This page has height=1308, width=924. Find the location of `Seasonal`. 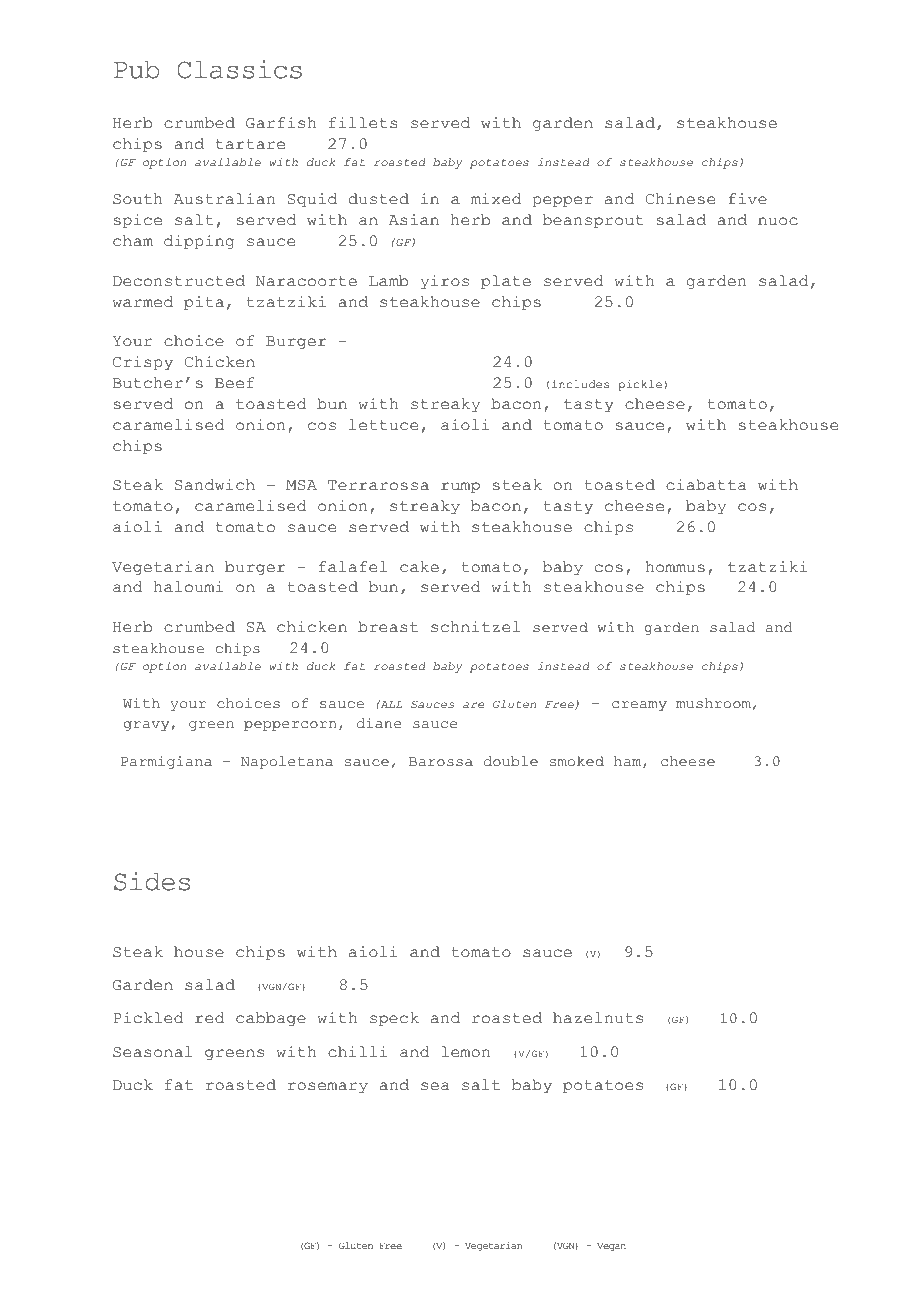

Seasonal is located at coordinates (153, 1052).
